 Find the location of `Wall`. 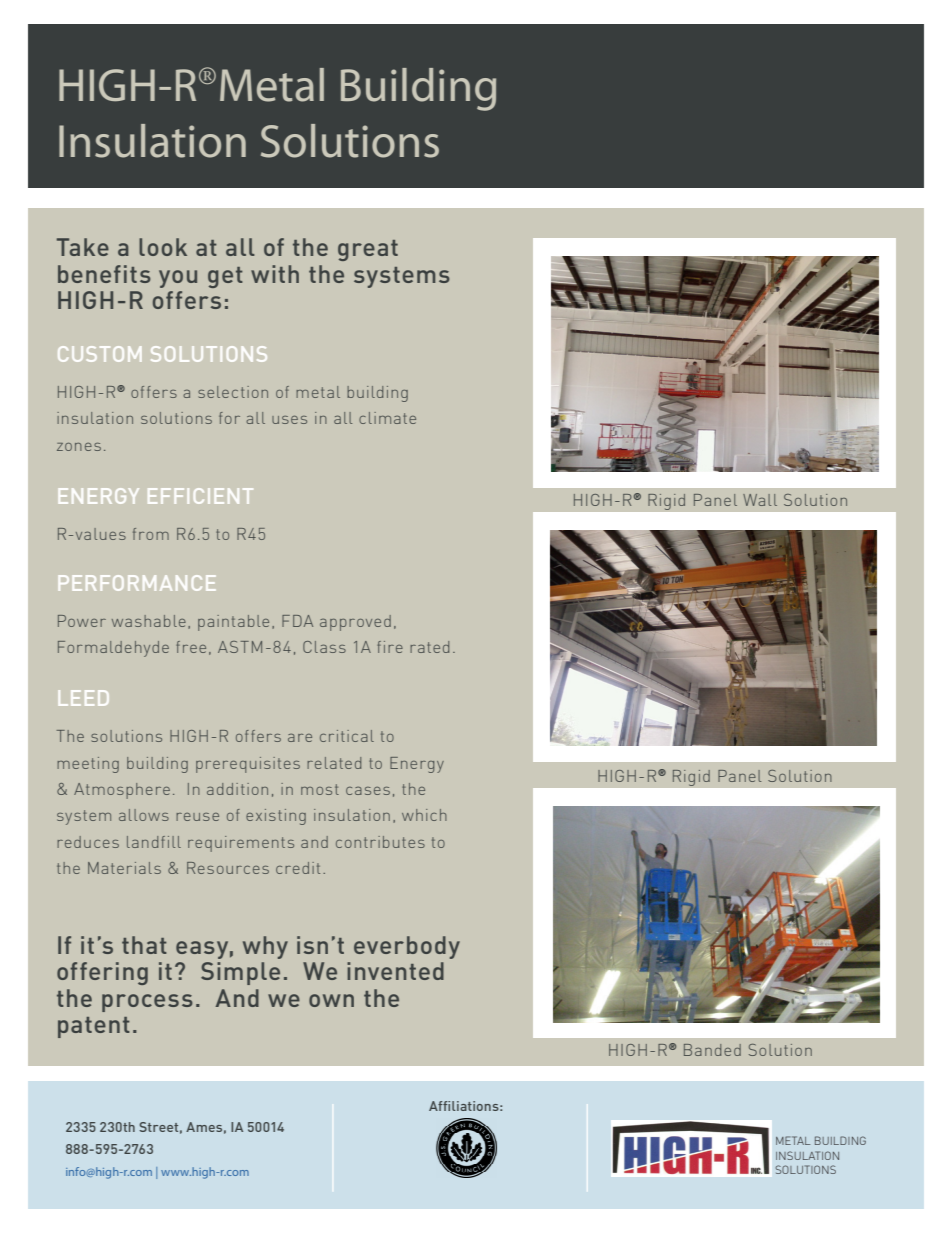

Wall is located at coordinates (760, 500).
